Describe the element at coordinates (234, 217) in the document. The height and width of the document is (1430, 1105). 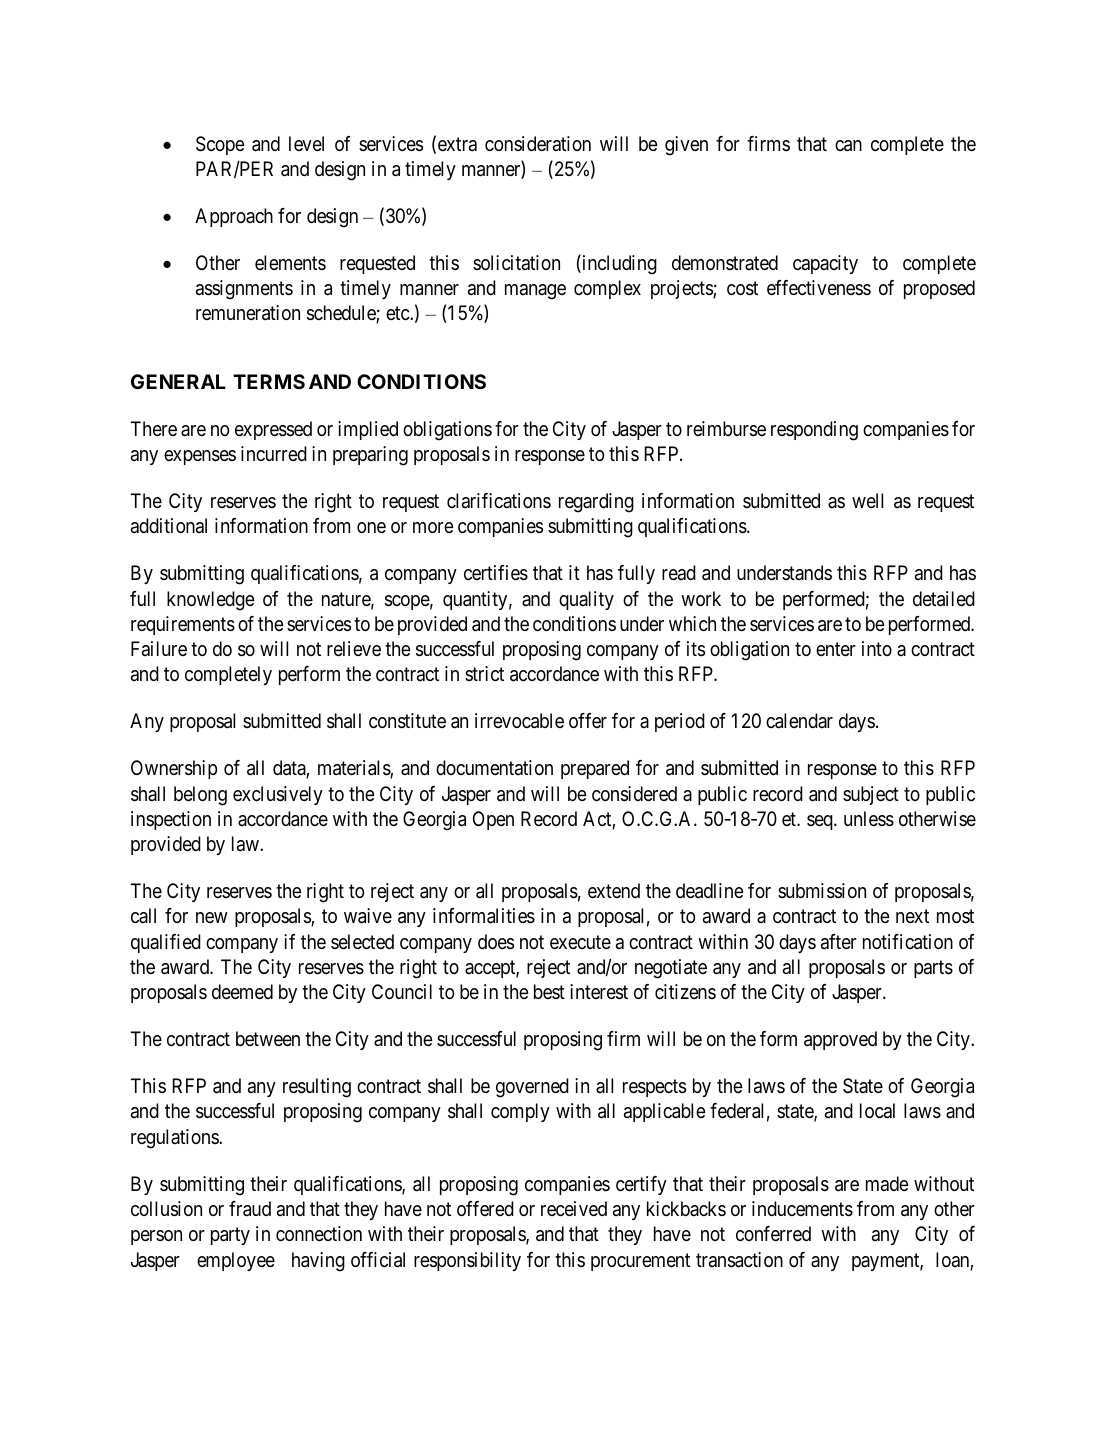
I see `Approach` at that location.
